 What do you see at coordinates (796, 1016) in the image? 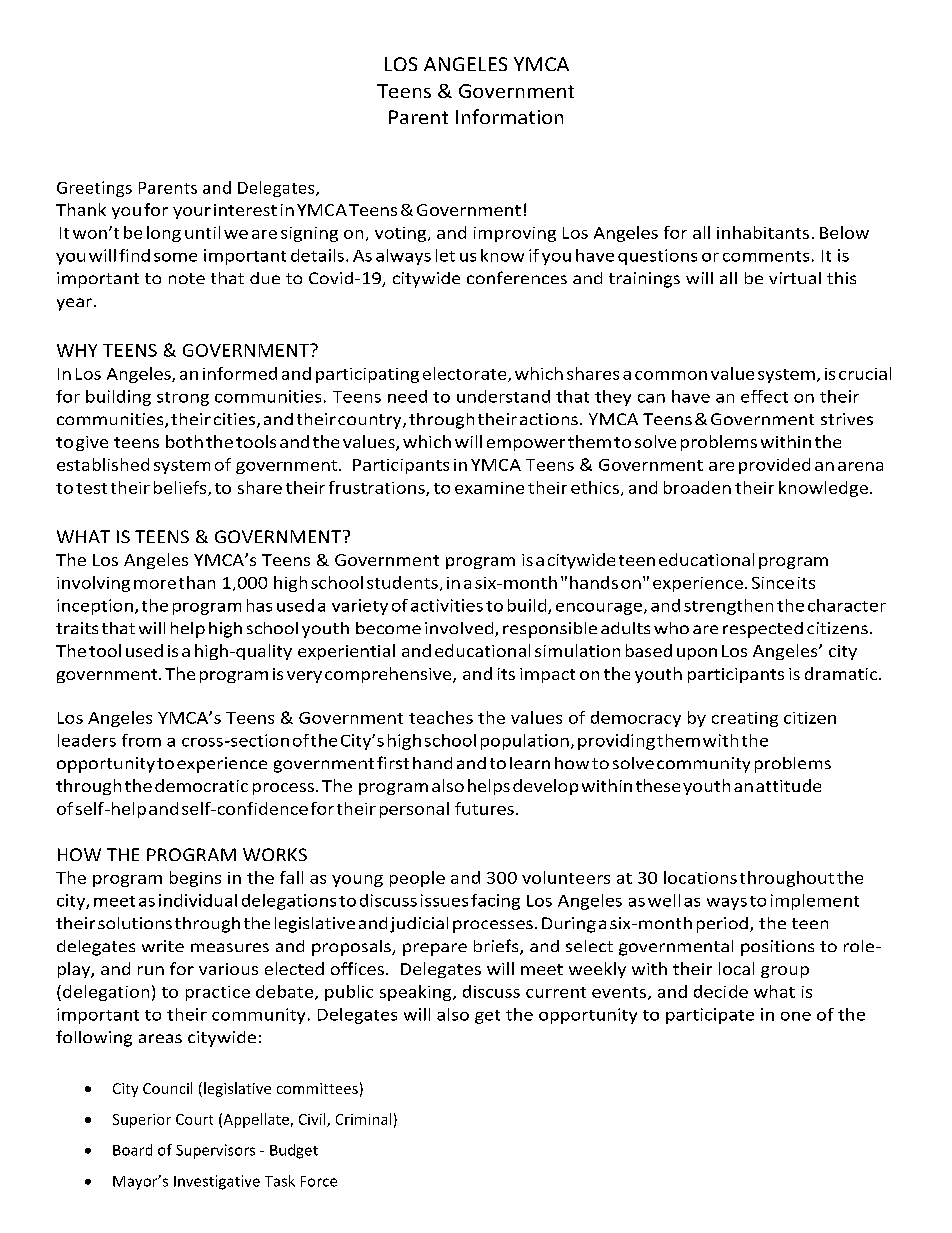
I see `one` at bounding box center [796, 1016].
